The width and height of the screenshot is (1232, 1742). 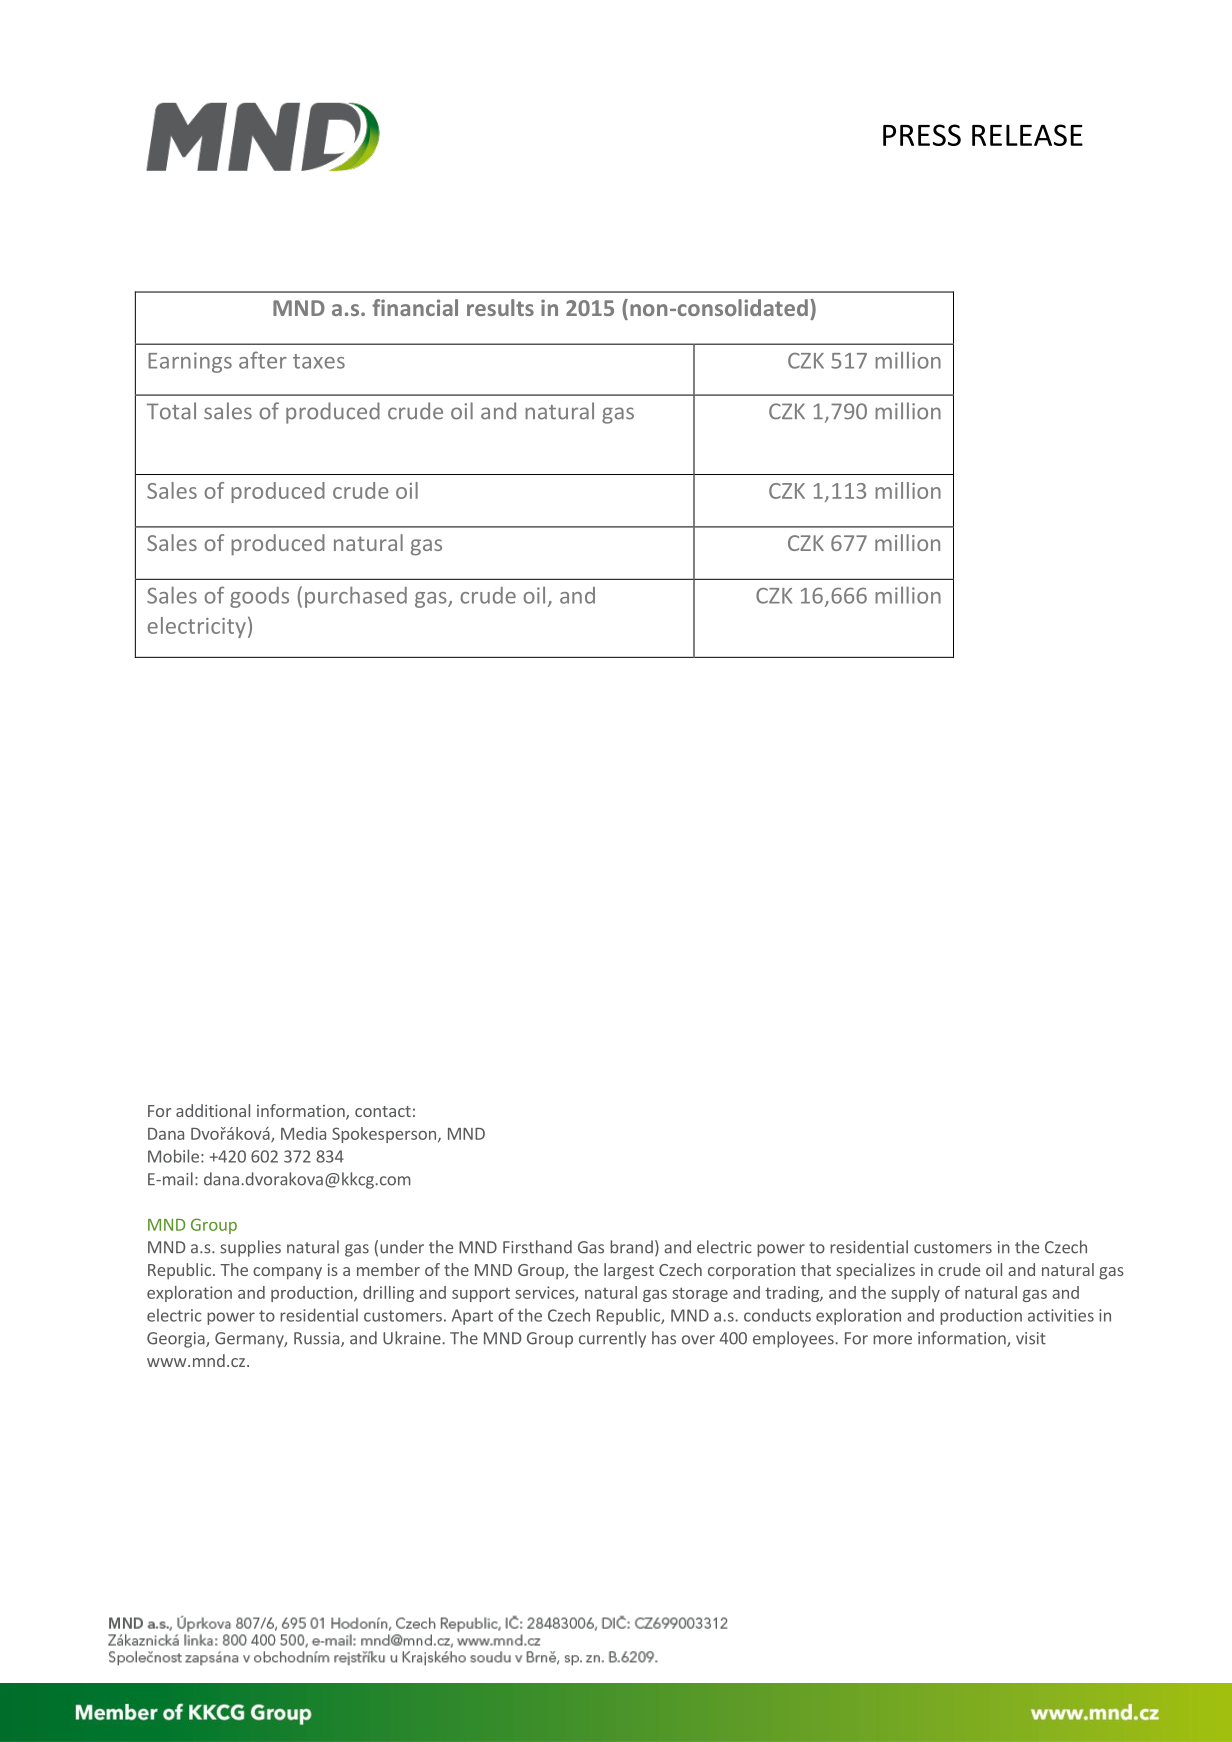 What do you see at coordinates (1027, 135) in the screenshot?
I see `RELEASE` at bounding box center [1027, 135].
